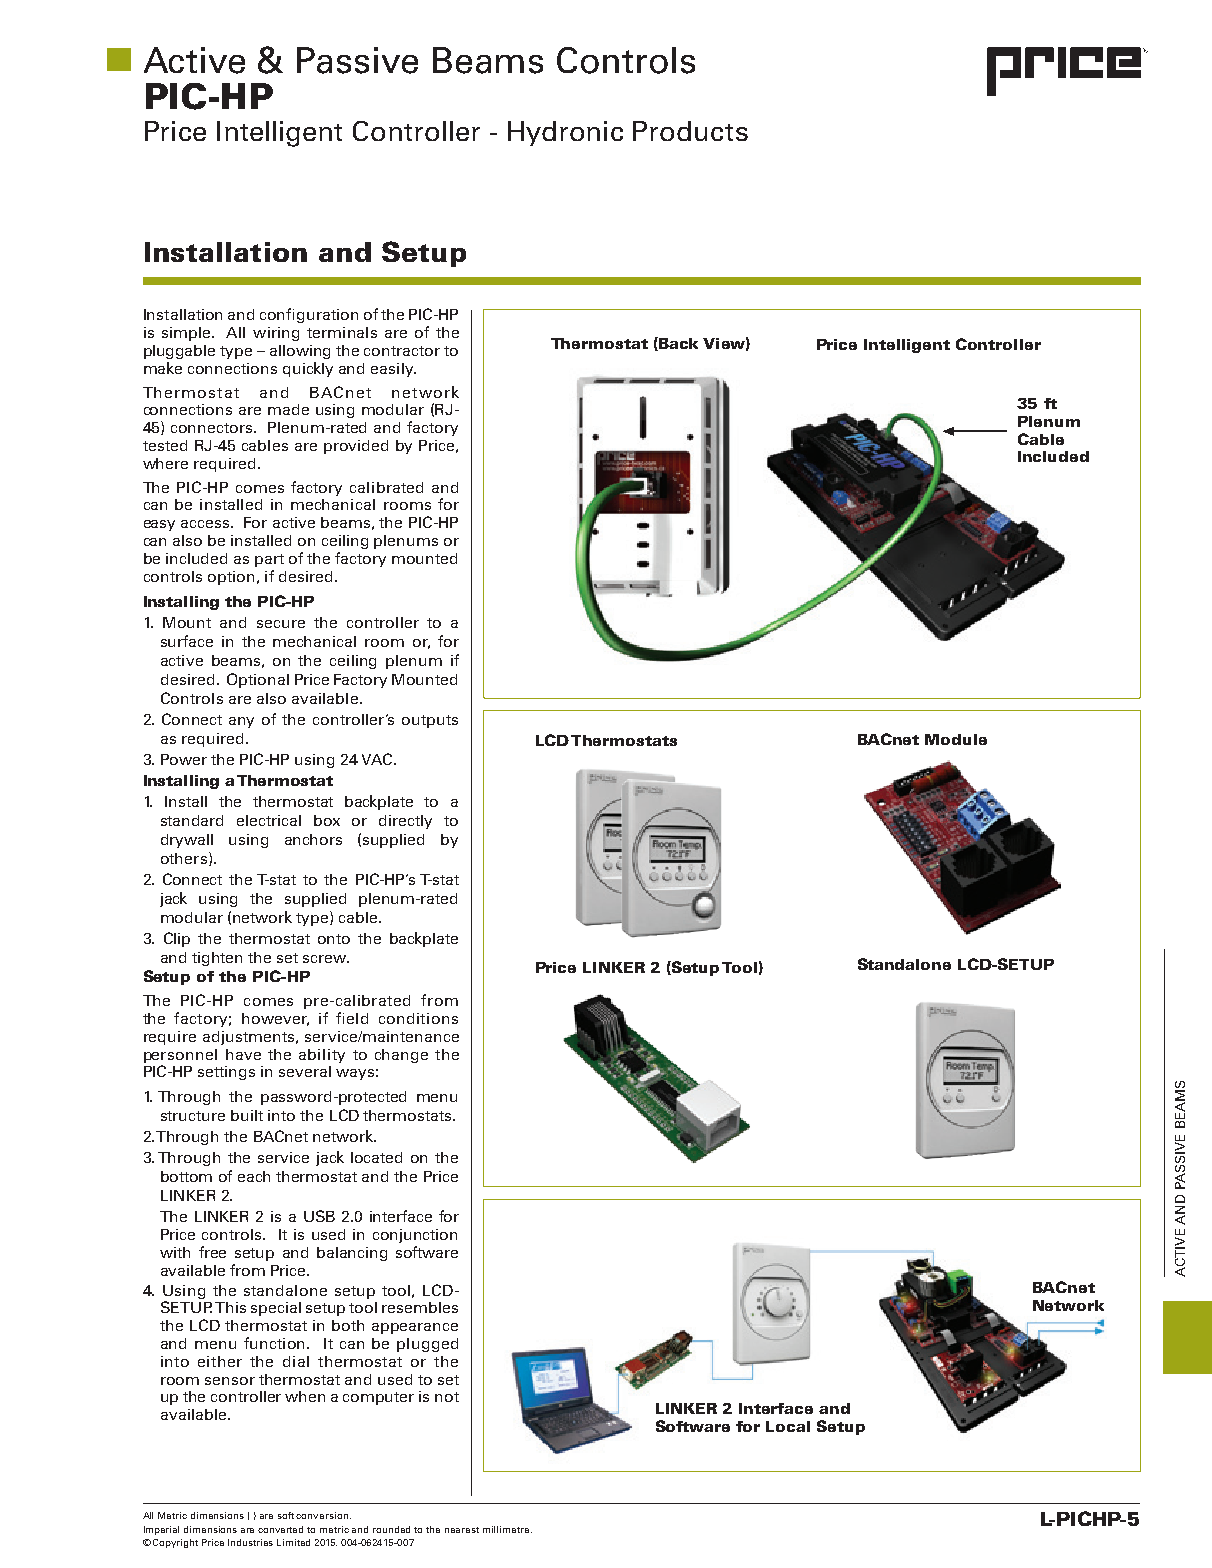 The image size is (1212, 1568). I want to click on millimetre, so click(507, 1529).
